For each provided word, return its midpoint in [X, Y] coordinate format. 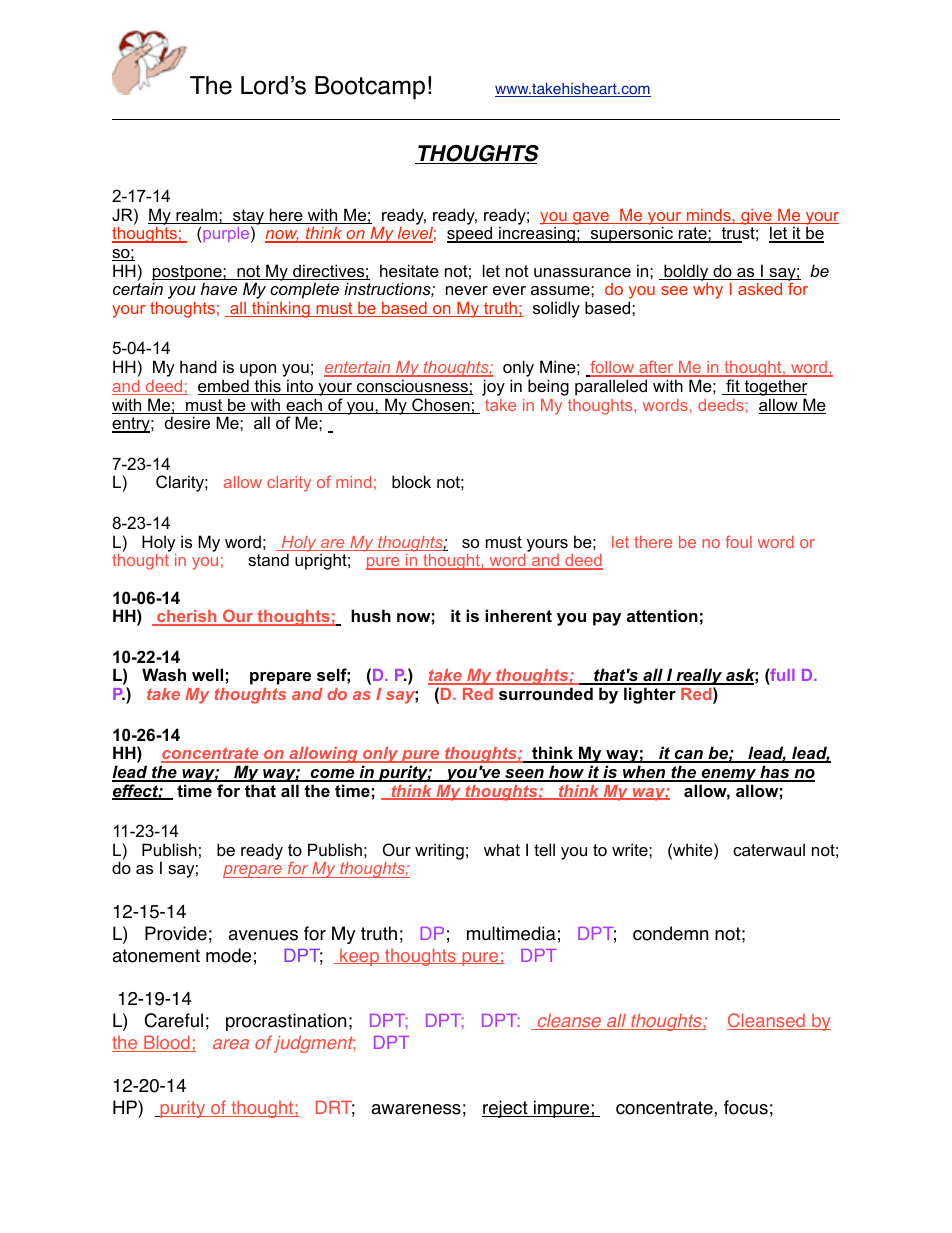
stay [248, 218]
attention [662, 615]
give [756, 218]
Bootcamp [370, 88]
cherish [187, 617]
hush [371, 615]
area [231, 1044]
